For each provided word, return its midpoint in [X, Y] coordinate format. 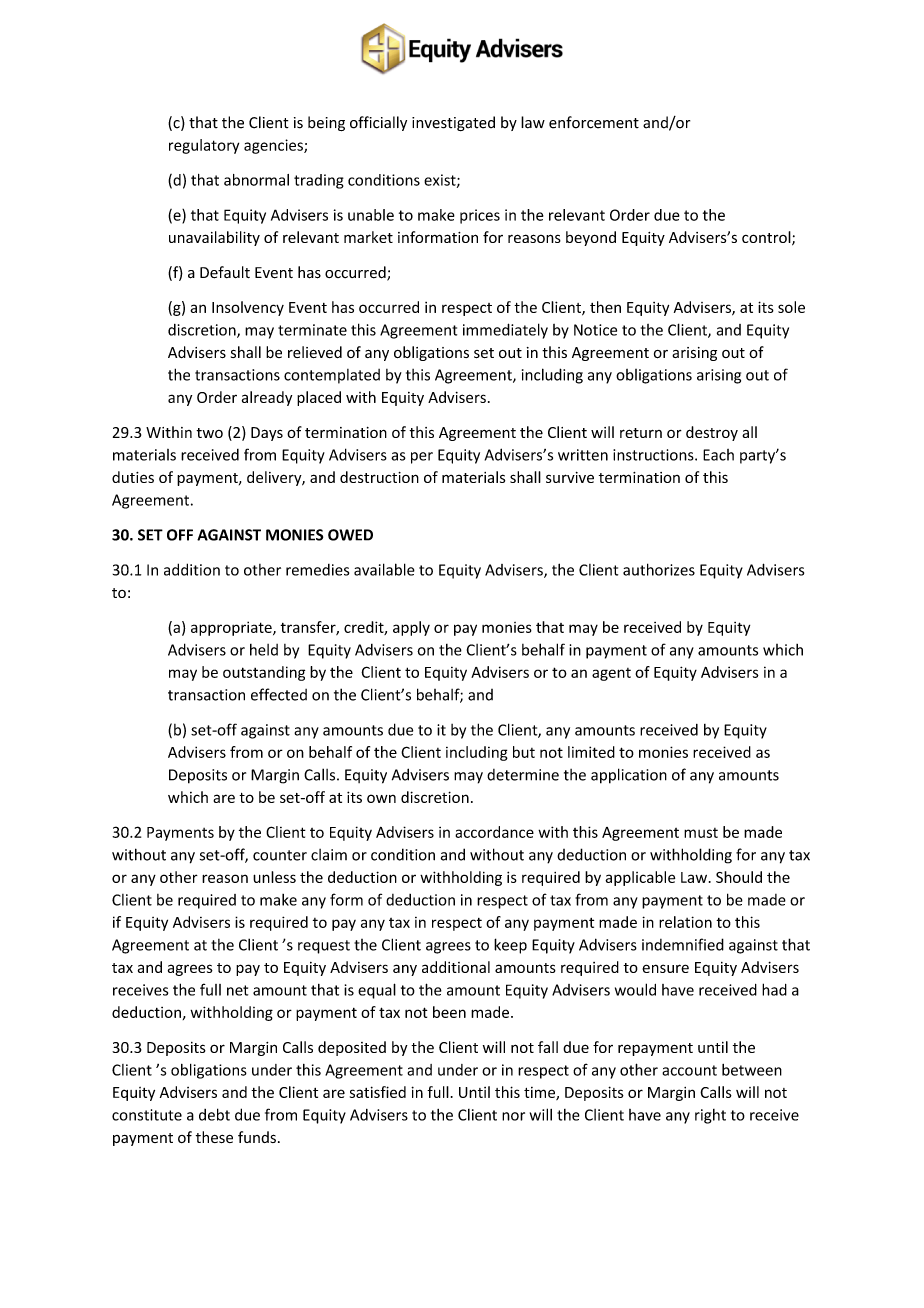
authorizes [659, 569]
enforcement [594, 122]
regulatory [204, 146]
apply [411, 628]
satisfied [378, 1092]
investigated [453, 123]
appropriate [232, 628]
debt [214, 1114]
